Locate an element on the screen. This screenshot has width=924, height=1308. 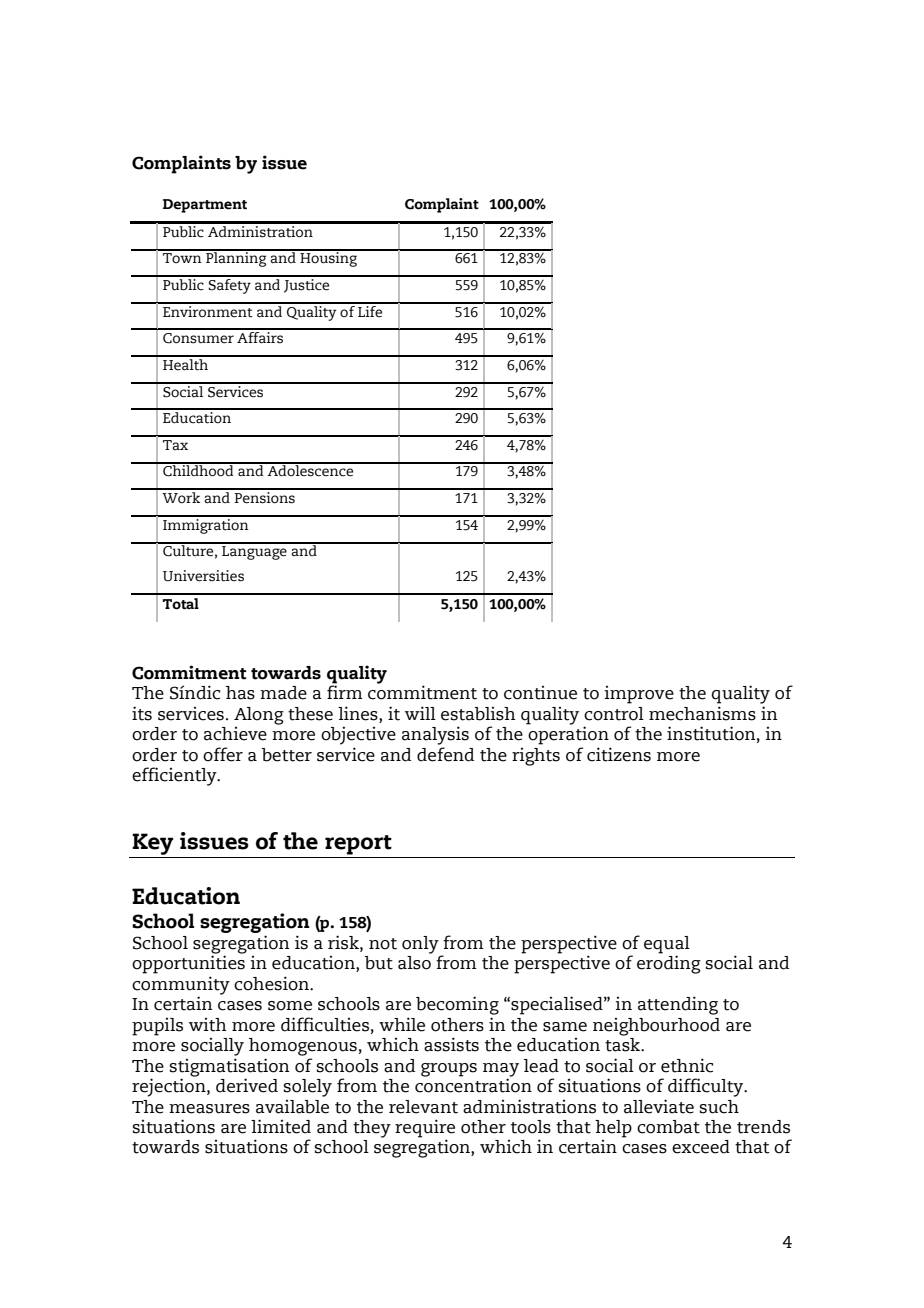
Planning is located at coordinates (236, 258).
